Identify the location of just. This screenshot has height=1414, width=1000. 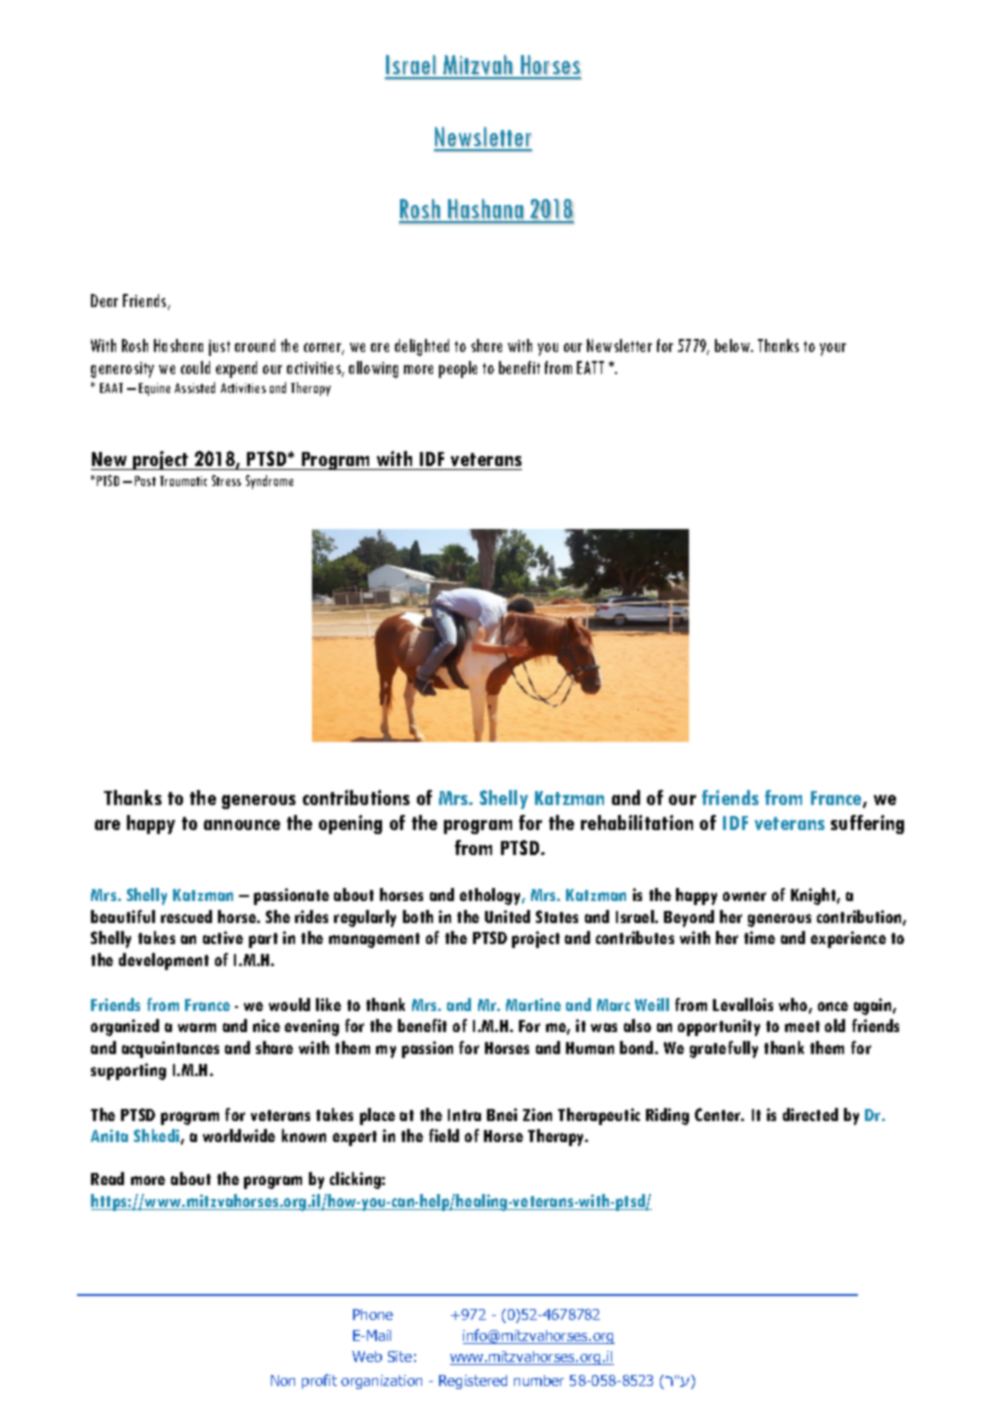
(219, 348).
